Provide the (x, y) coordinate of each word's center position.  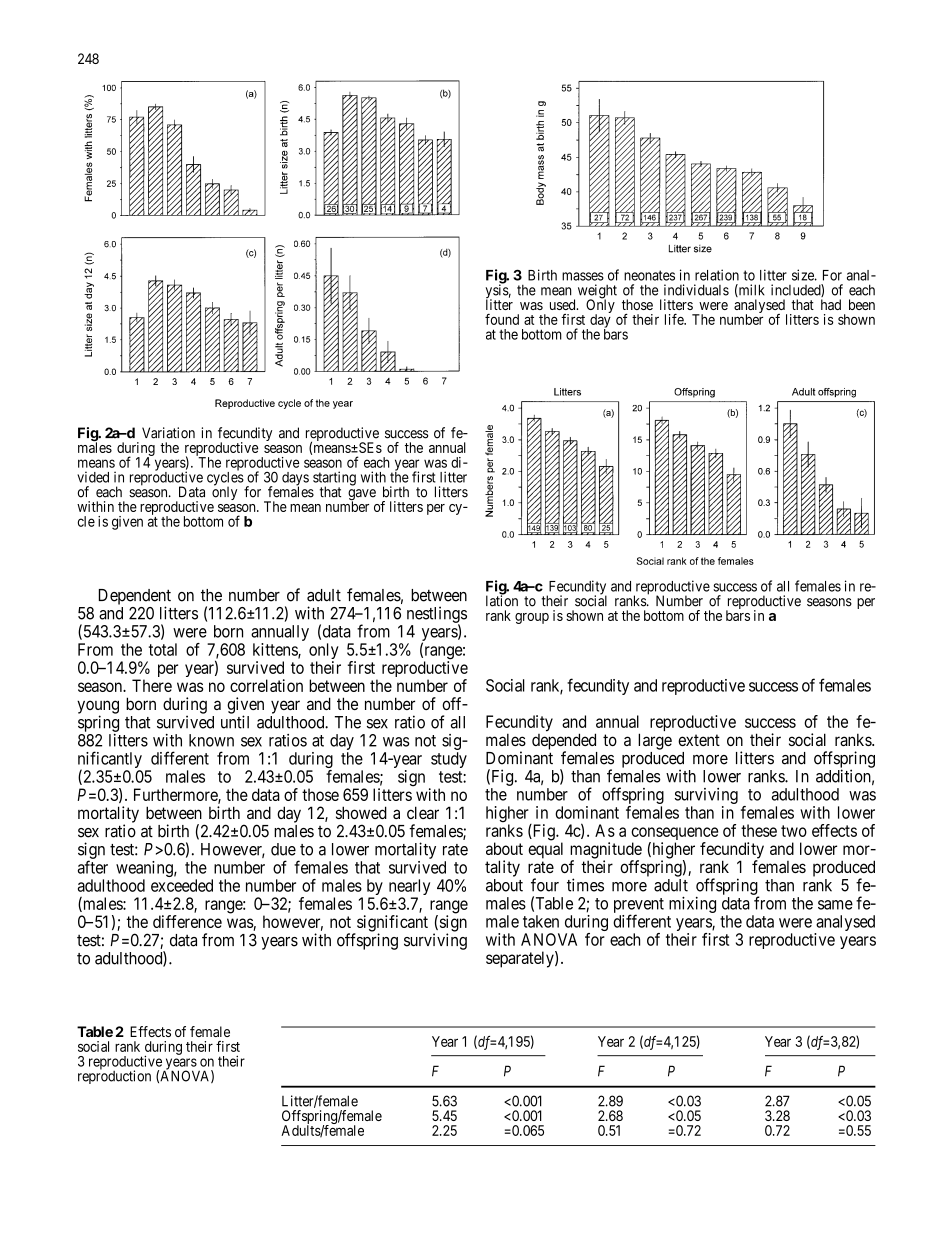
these (759, 830)
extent (699, 740)
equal (545, 850)
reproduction (114, 1076)
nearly (409, 888)
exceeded (182, 885)
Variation (168, 433)
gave (362, 496)
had (831, 304)
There (152, 685)
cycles (225, 479)
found (502, 319)
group (532, 618)
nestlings (437, 615)
